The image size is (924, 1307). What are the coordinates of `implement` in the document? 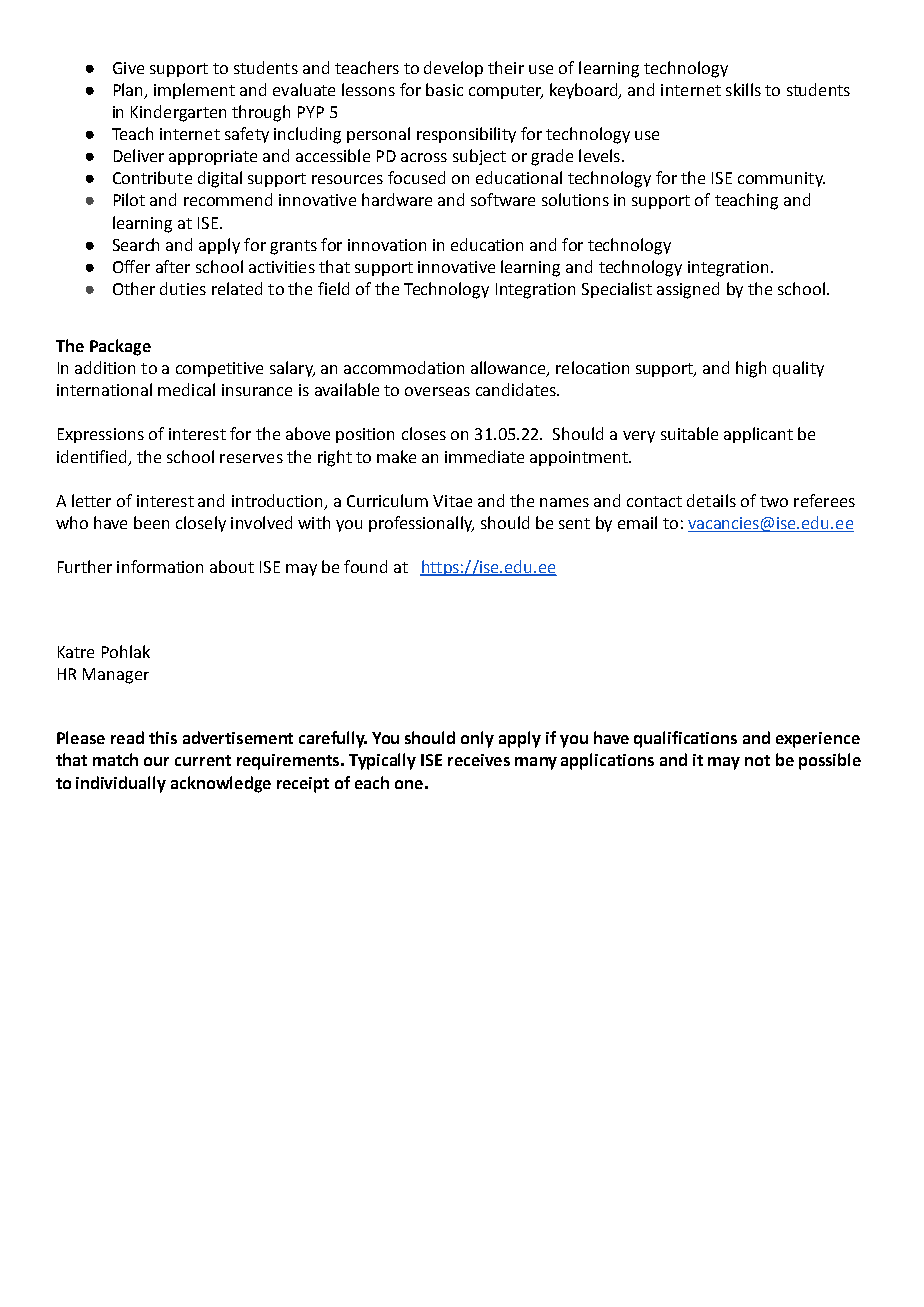 It's located at (194, 91).
